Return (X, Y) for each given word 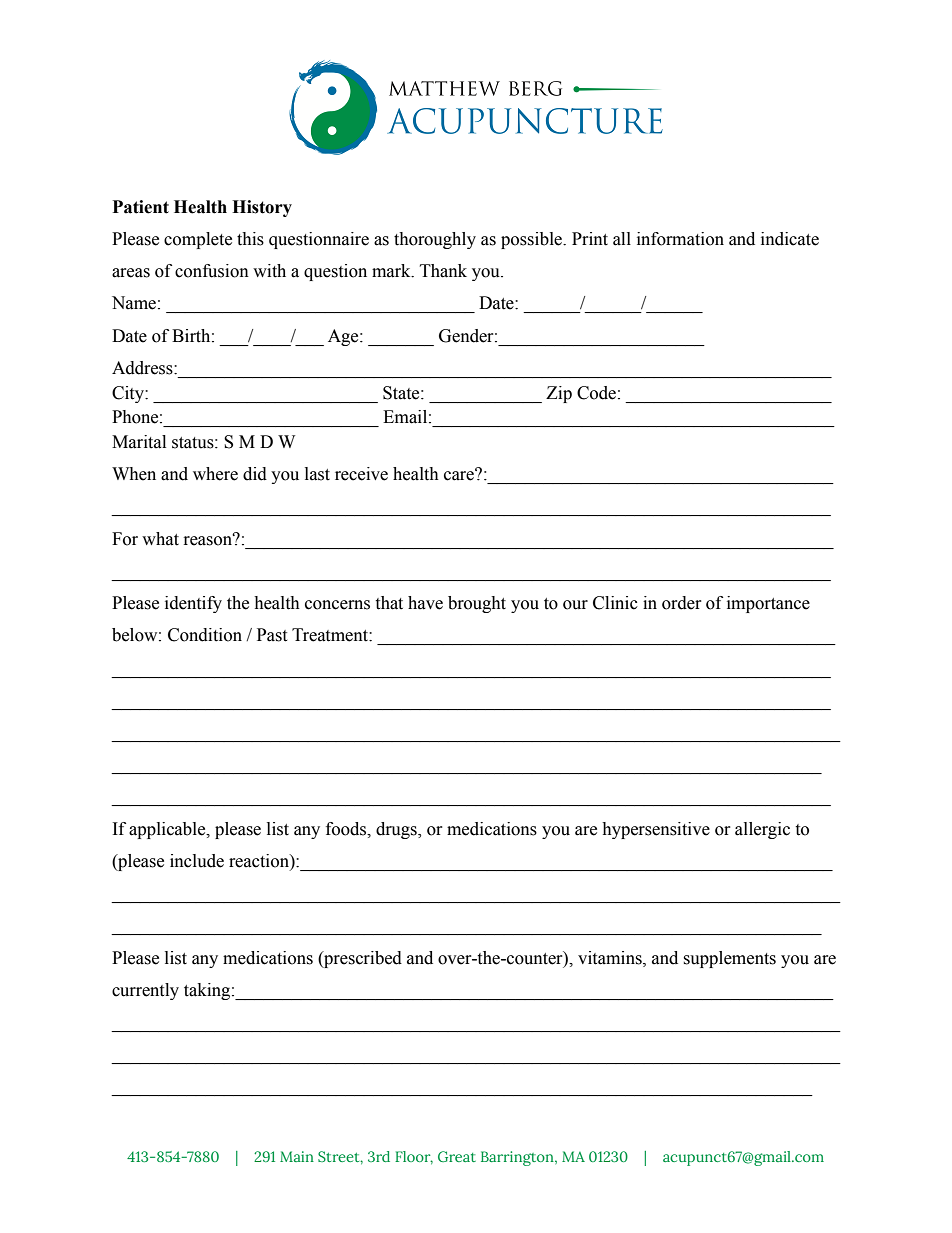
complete (198, 240)
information (680, 239)
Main (297, 1156)
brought (477, 604)
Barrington (518, 1158)
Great (457, 1156)
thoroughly (435, 240)
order (682, 603)
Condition (205, 635)
